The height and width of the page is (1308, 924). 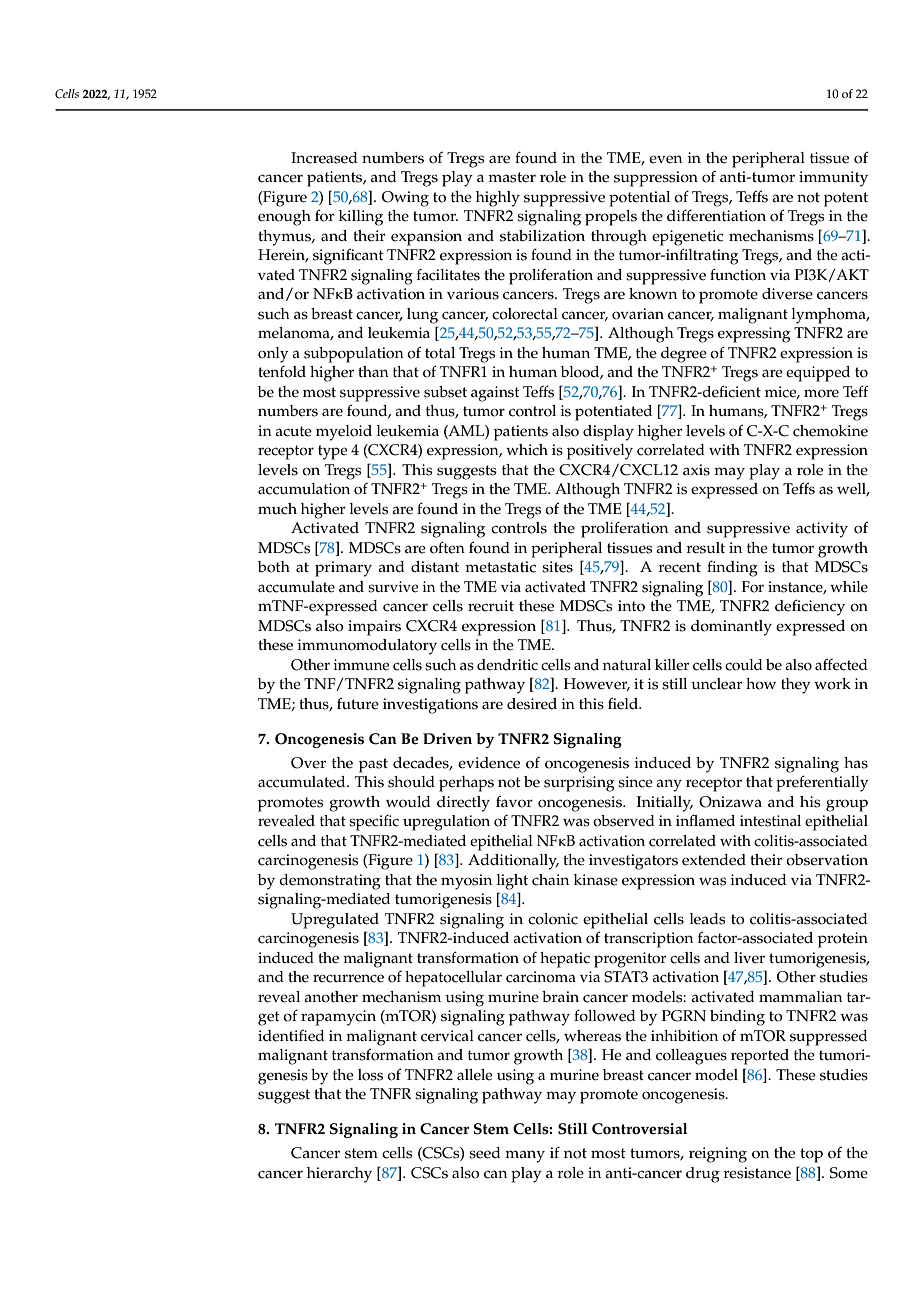 What do you see at coordinates (361, 218) in the page?
I see `killing` at bounding box center [361, 218].
